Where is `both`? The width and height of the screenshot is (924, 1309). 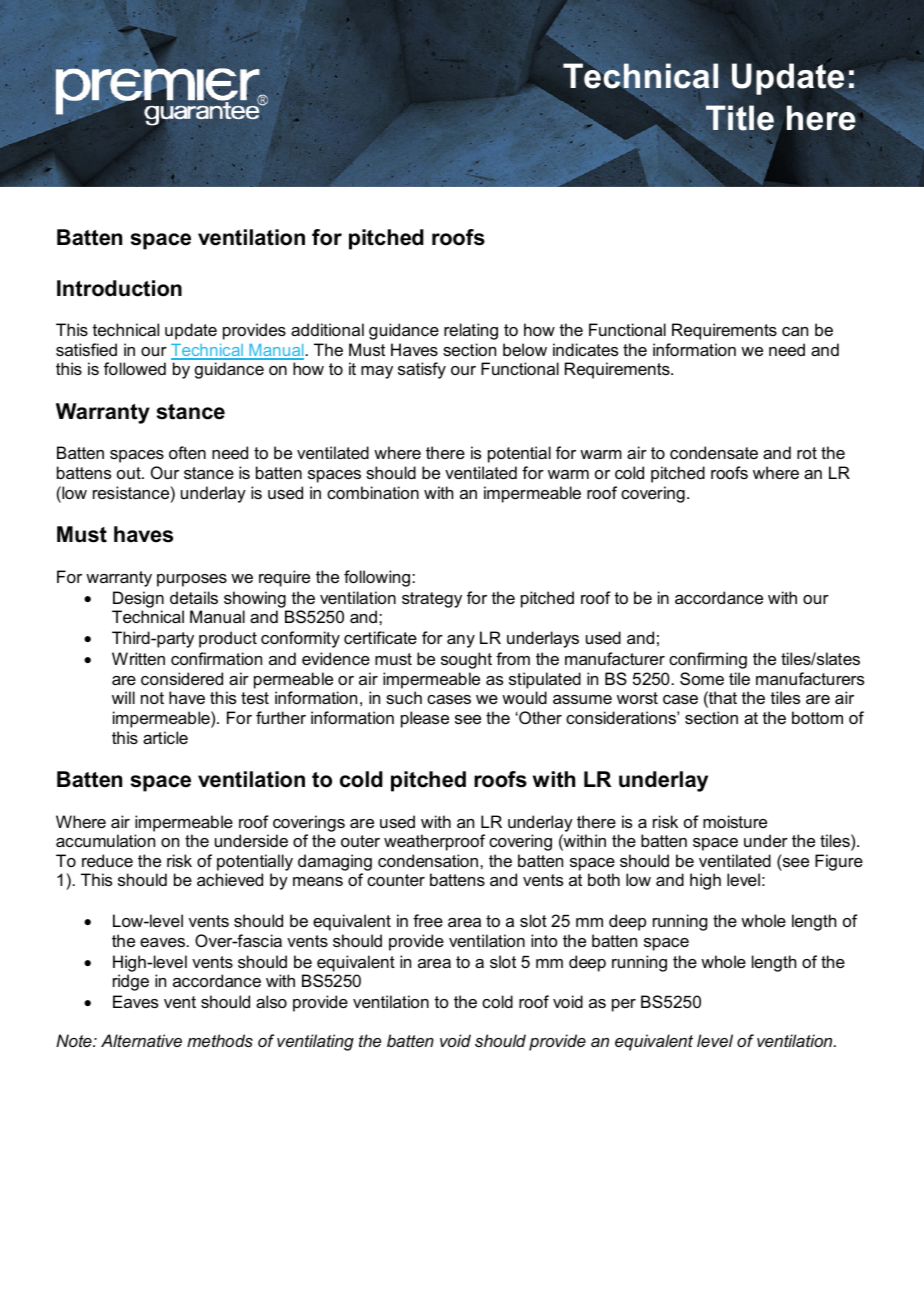
both is located at coordinates (604, 879).
